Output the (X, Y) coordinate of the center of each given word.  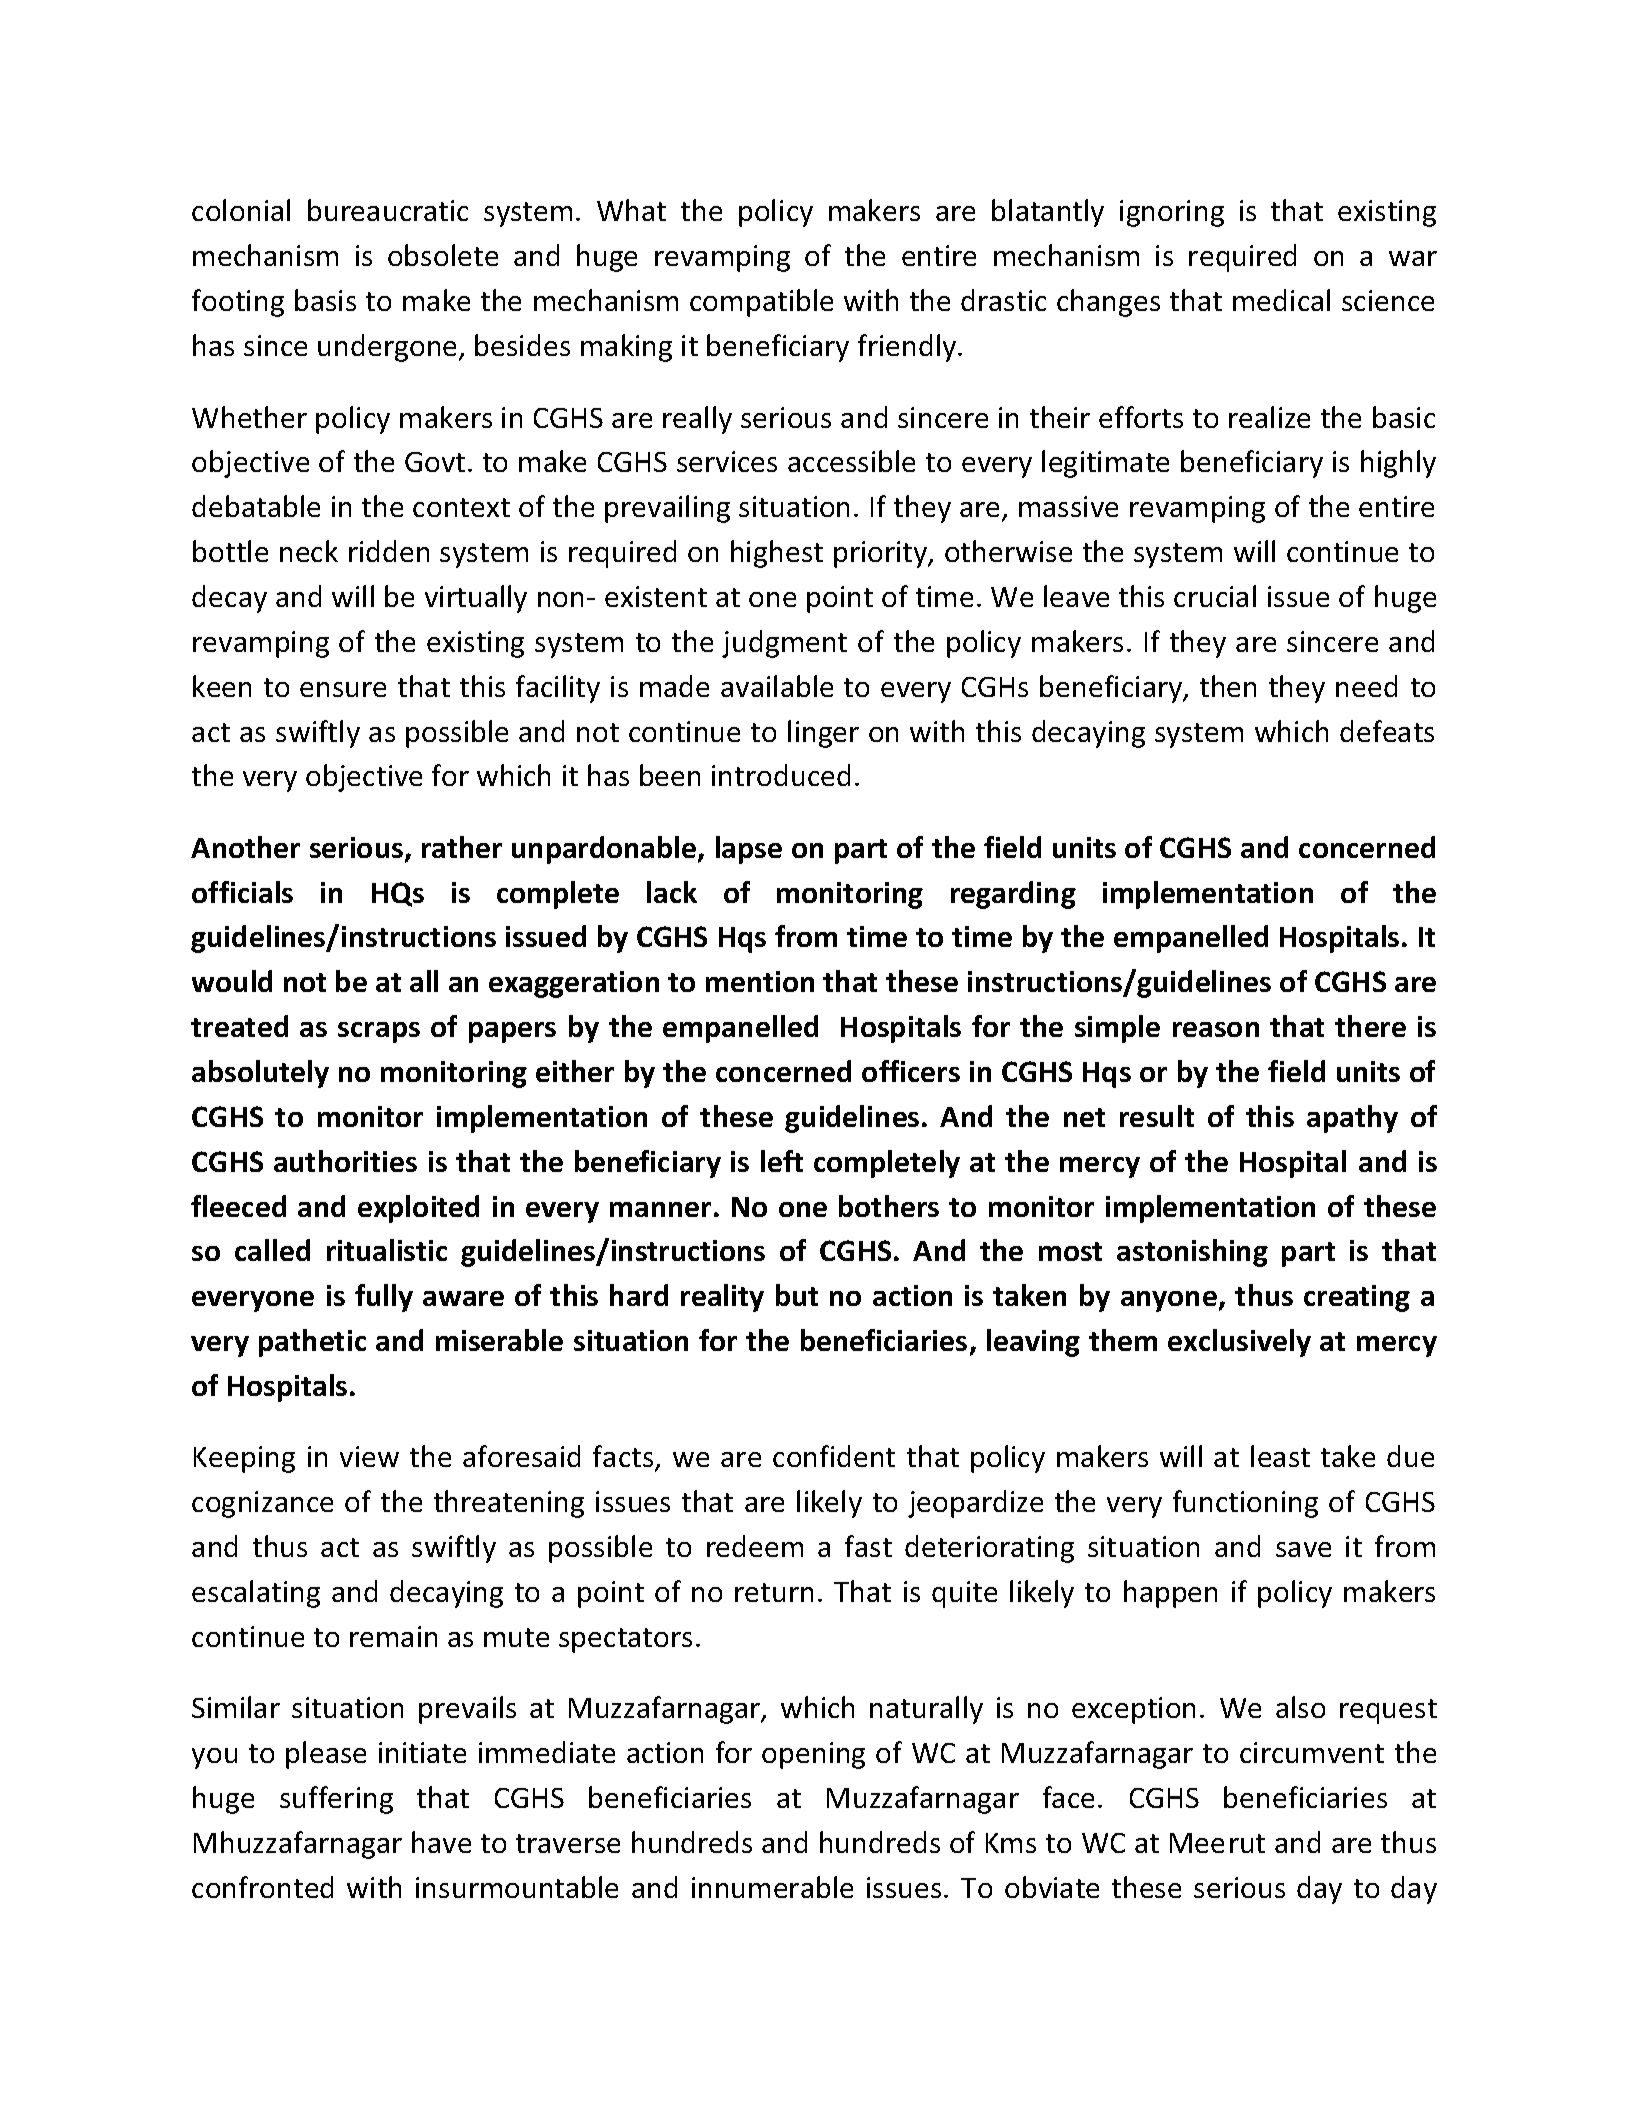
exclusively (1239, 1343)
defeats (1387, 731)
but (797, 1295)
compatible (761, 303)
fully (384, 1298)
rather (462, 847)
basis (325, 300)
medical (1281, 300)
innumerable (772, 1887)
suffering (336, 1800)
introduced (781, 775)
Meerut (1217, 1843)
